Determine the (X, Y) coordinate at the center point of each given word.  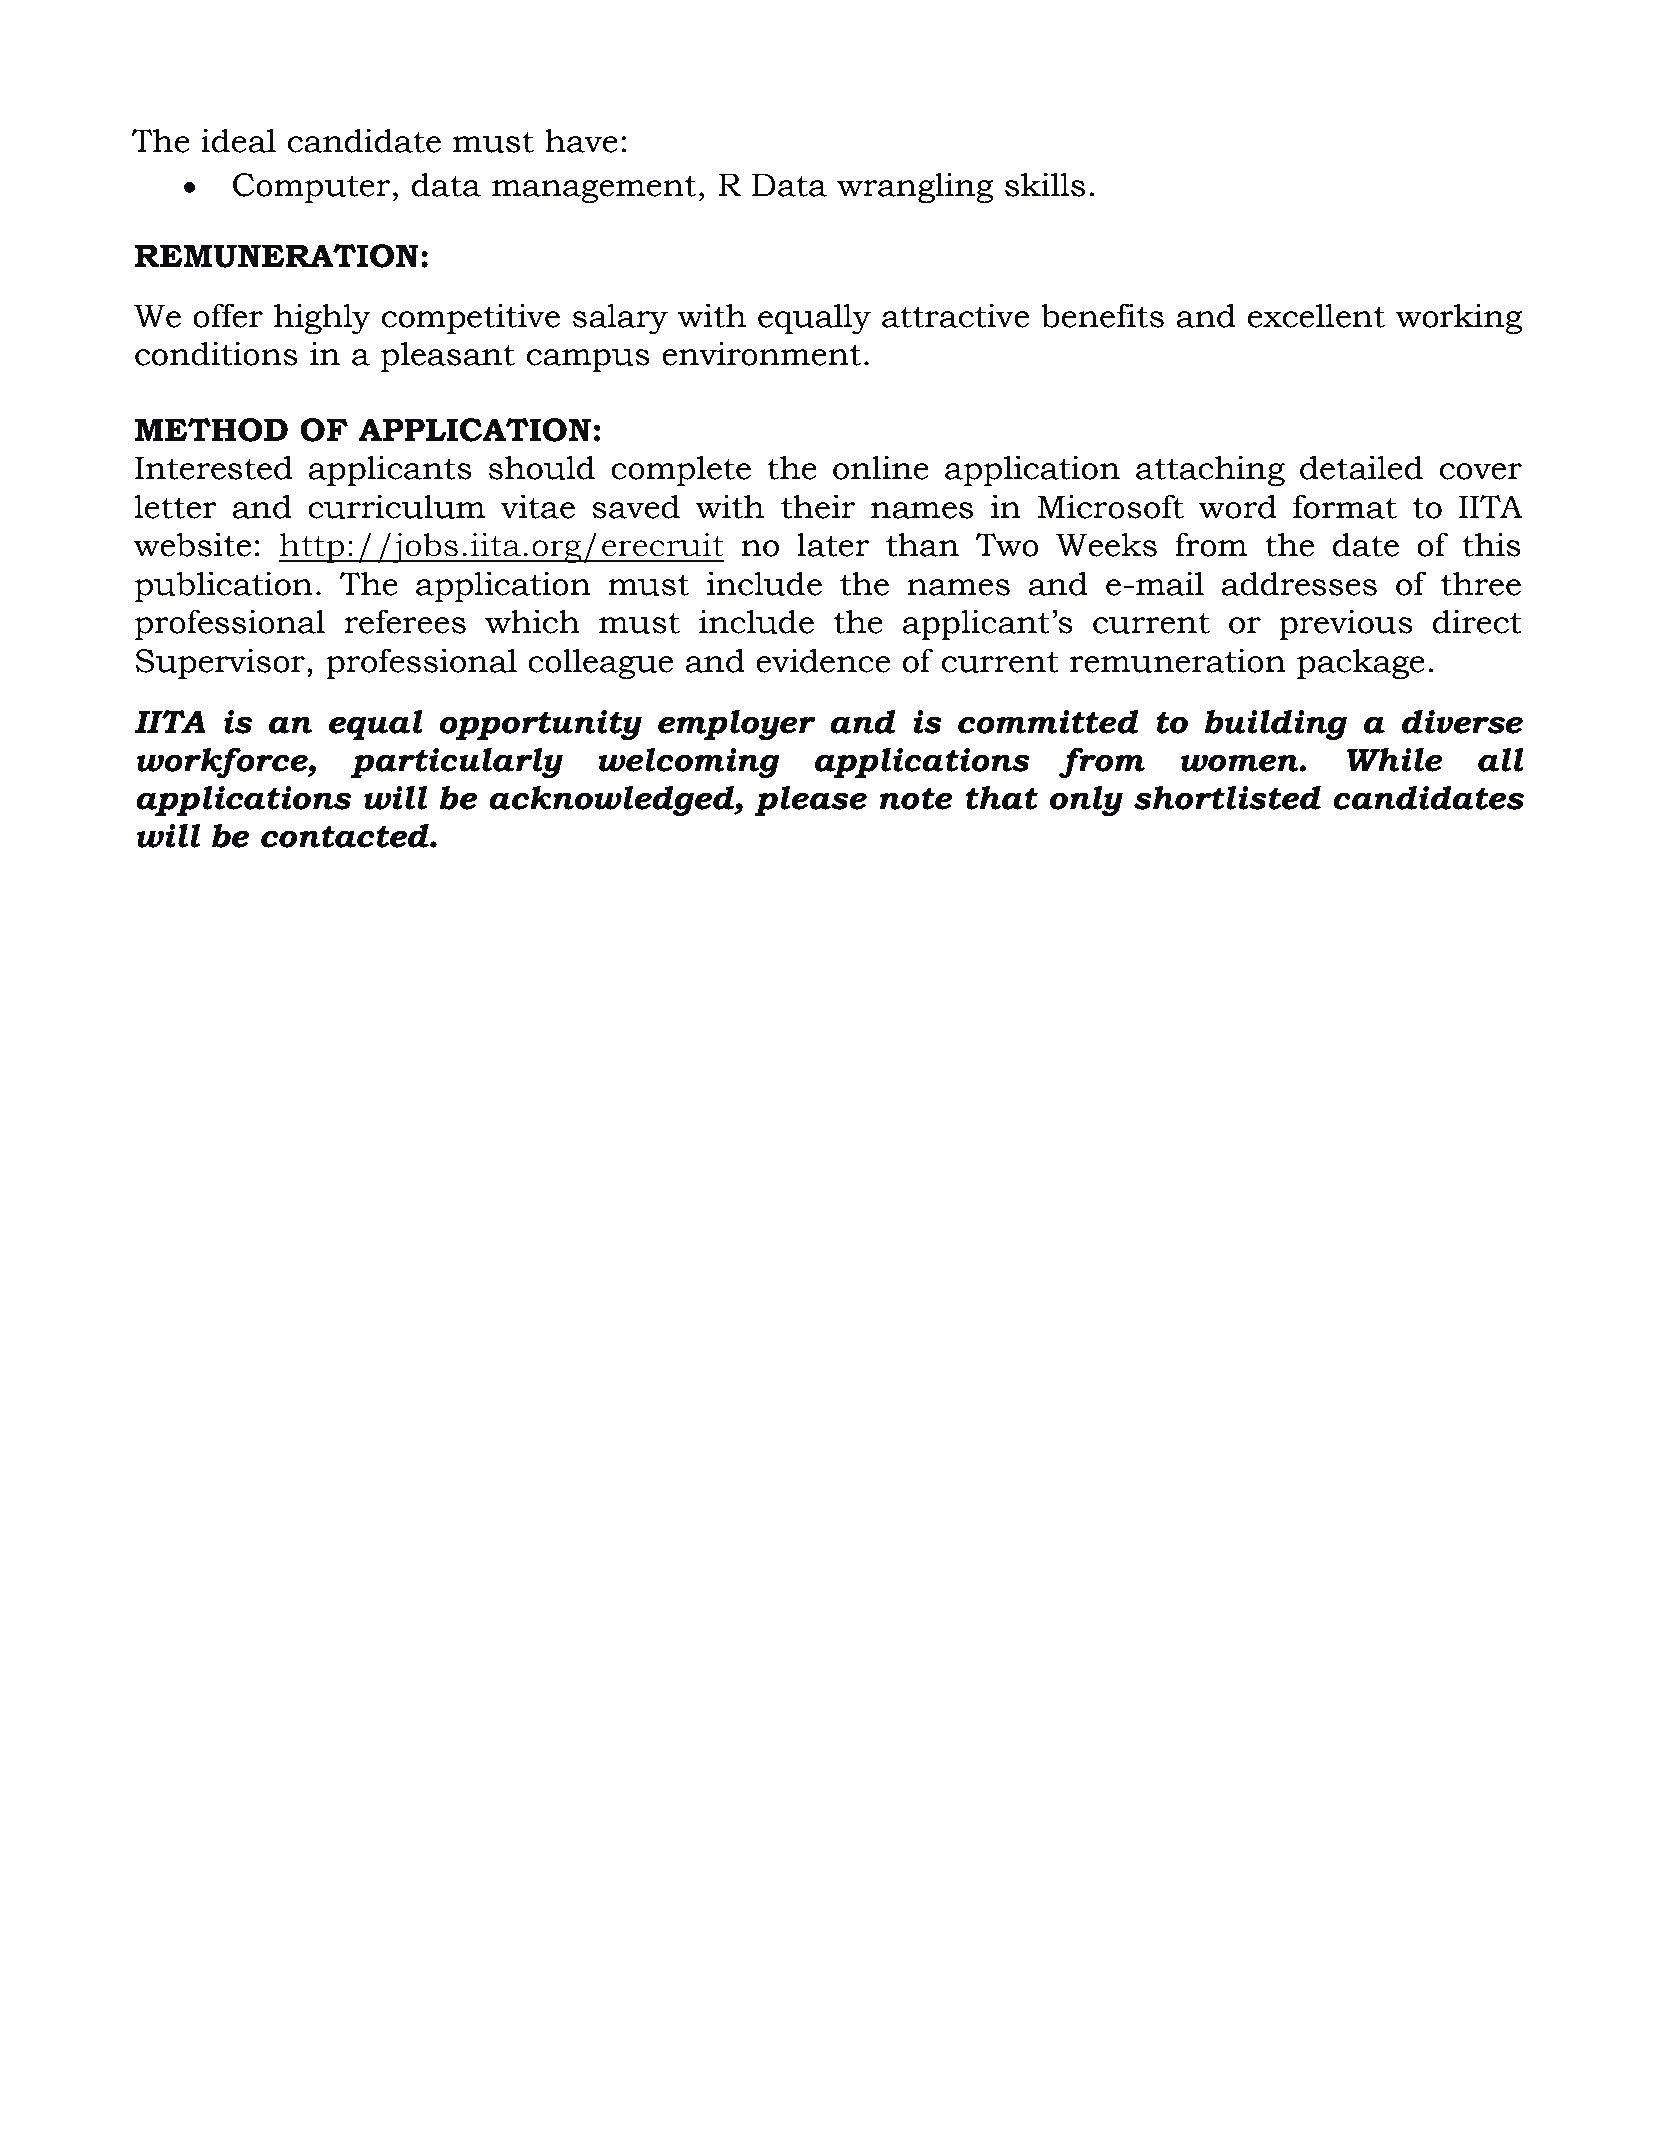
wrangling (915, 187)
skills (1045, 184)
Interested (214, 467)
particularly (457, 762)
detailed (1361, 467)
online (881, 467)
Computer (313, 188)
